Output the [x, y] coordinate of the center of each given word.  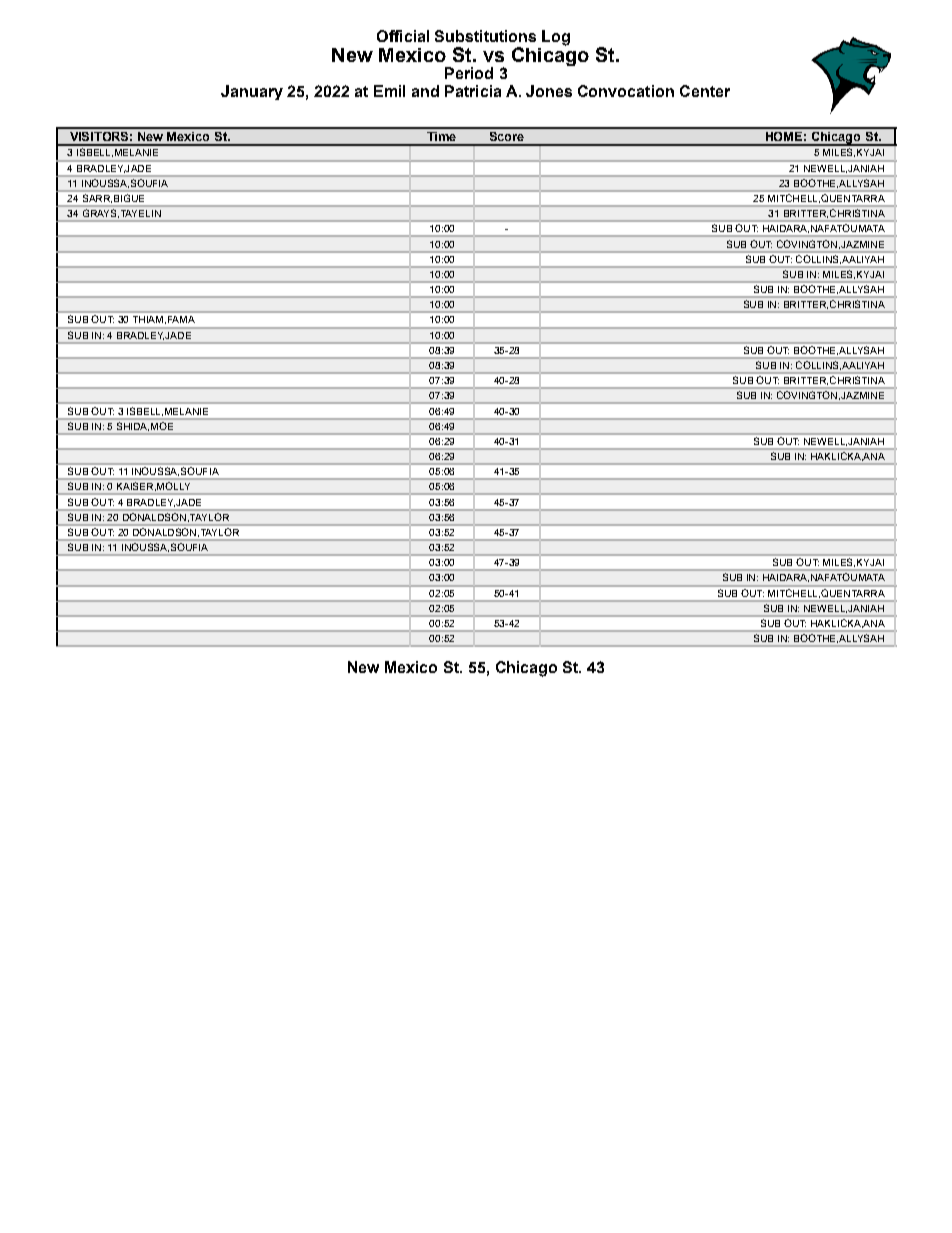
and [425, 91]
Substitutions [485, 36]
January [252, 92]
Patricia [473, 91]
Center [705, 91]
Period [469, 73]
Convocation [626, 91]
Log [556, 38]
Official [403, 36]
